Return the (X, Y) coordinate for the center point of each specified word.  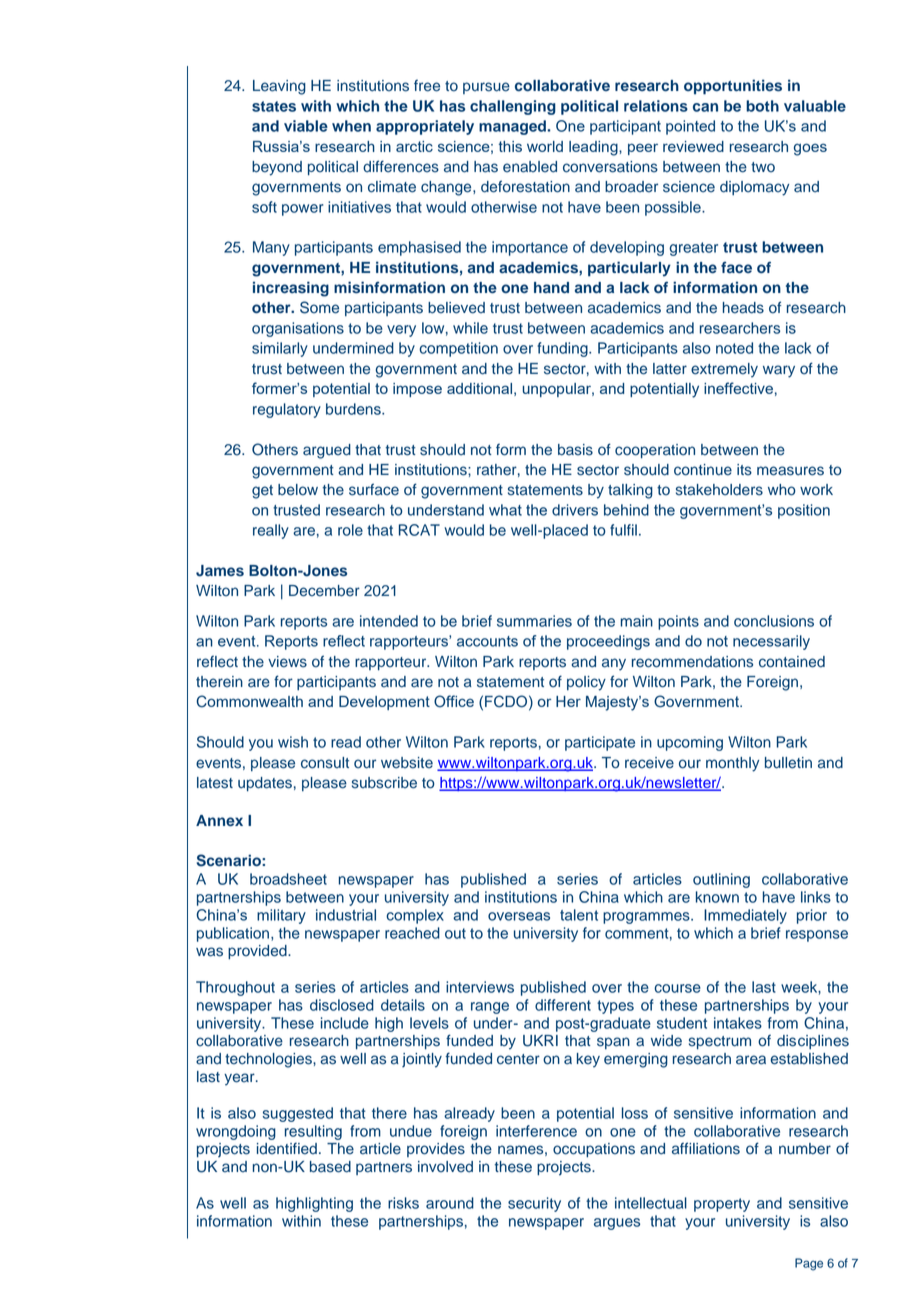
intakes (738, 1023)
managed (512, 127)
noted (734, 348)
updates (265, 784)
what (505, 510)
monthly (732, 764)
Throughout (235, 988)
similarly (280, 349)
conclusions (774, 621)
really (271, 531)
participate (600, 743)
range (490, 1008)
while (470, 328)
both (762, 106)
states (274, 106)
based (330, 1167)
